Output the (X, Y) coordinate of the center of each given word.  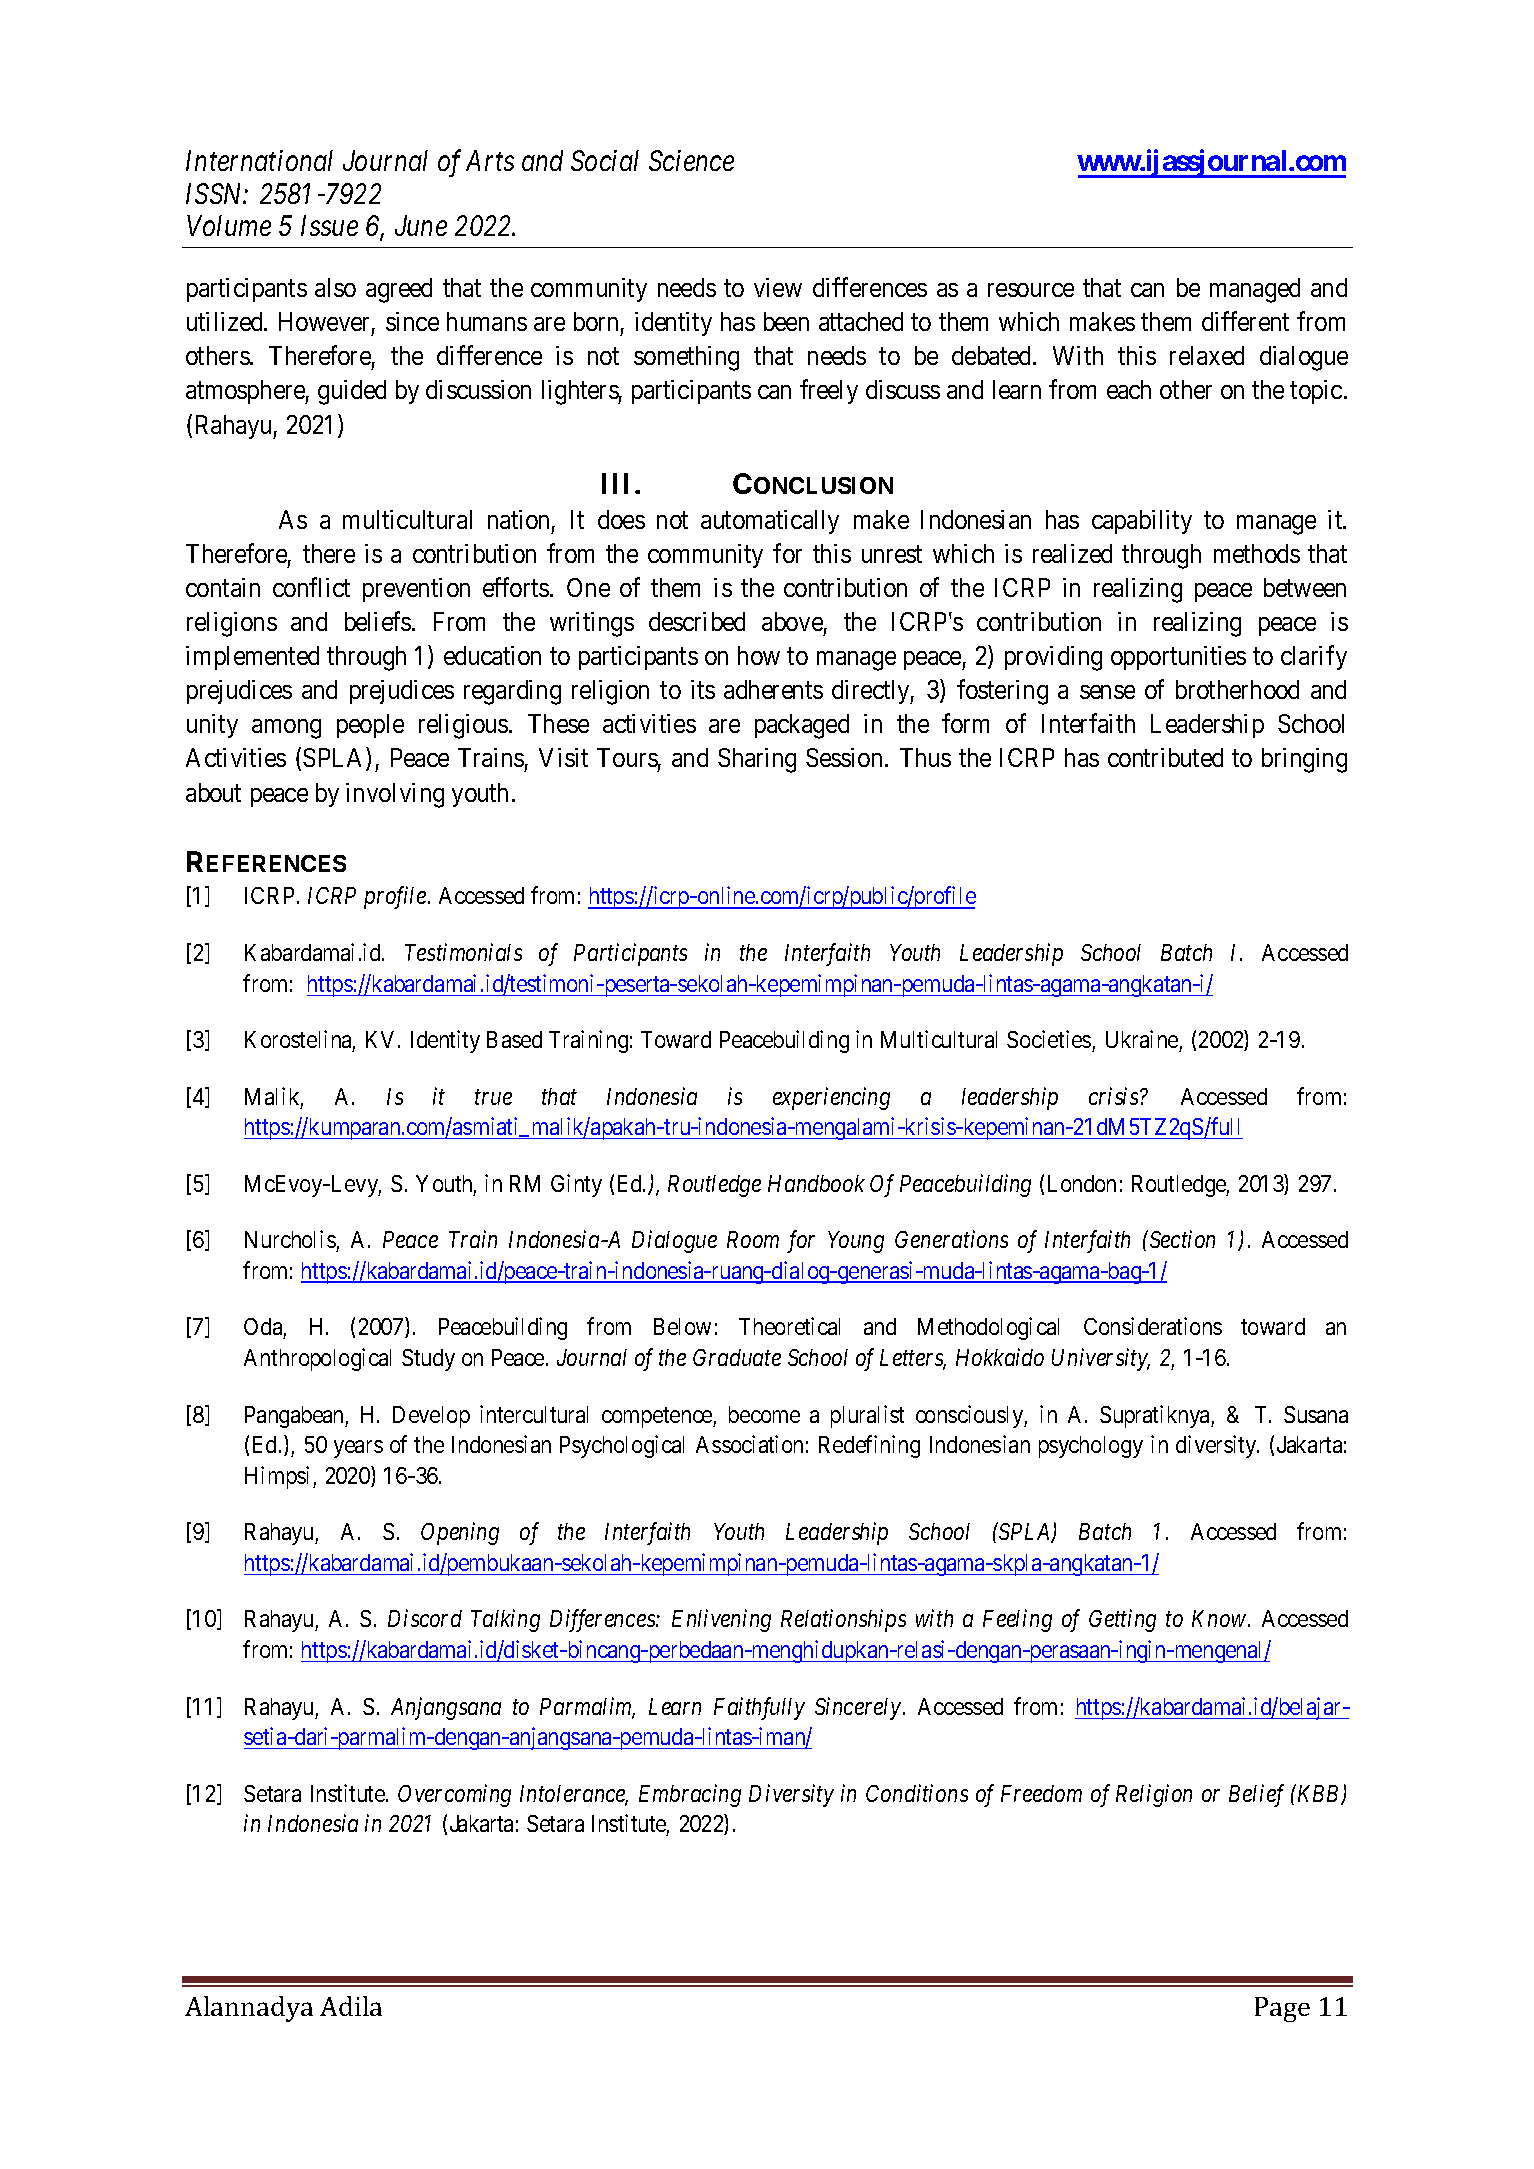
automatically (770, 522)
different (1245, 321)
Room (753, 1239)
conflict (311, 587)
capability (1142, 522)
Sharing (757, 760)
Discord (425, 1618)
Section (1181, 1239)
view (778, 287)
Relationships (843, 1620)
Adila (351, 2006)
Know (1220, 1618)
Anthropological (317, 1359)
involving (395, 795)
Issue (329, 226)
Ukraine (1142, 1039)
